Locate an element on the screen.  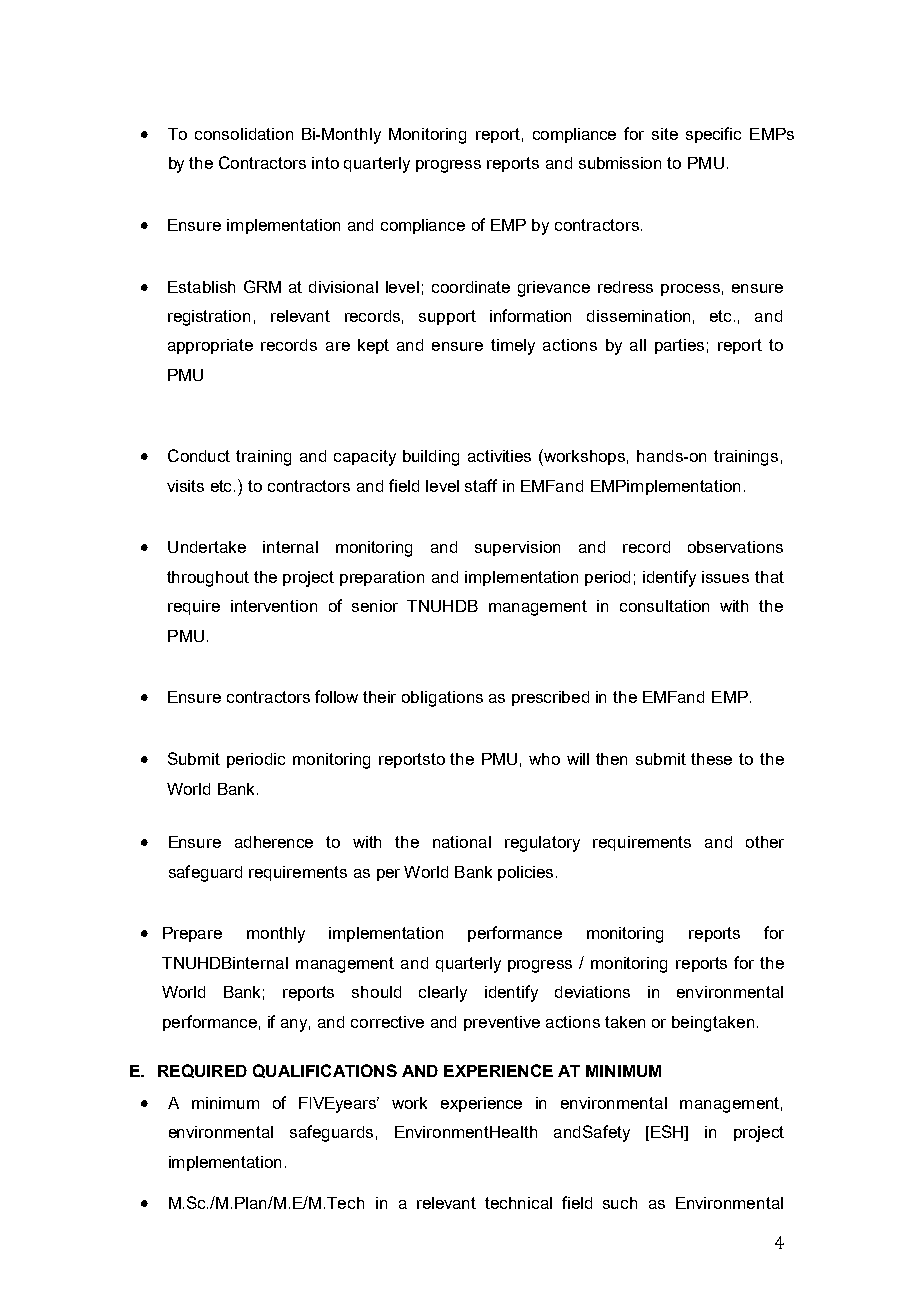
QUALIFICATIONS is located at coordinates (325, 1071).
